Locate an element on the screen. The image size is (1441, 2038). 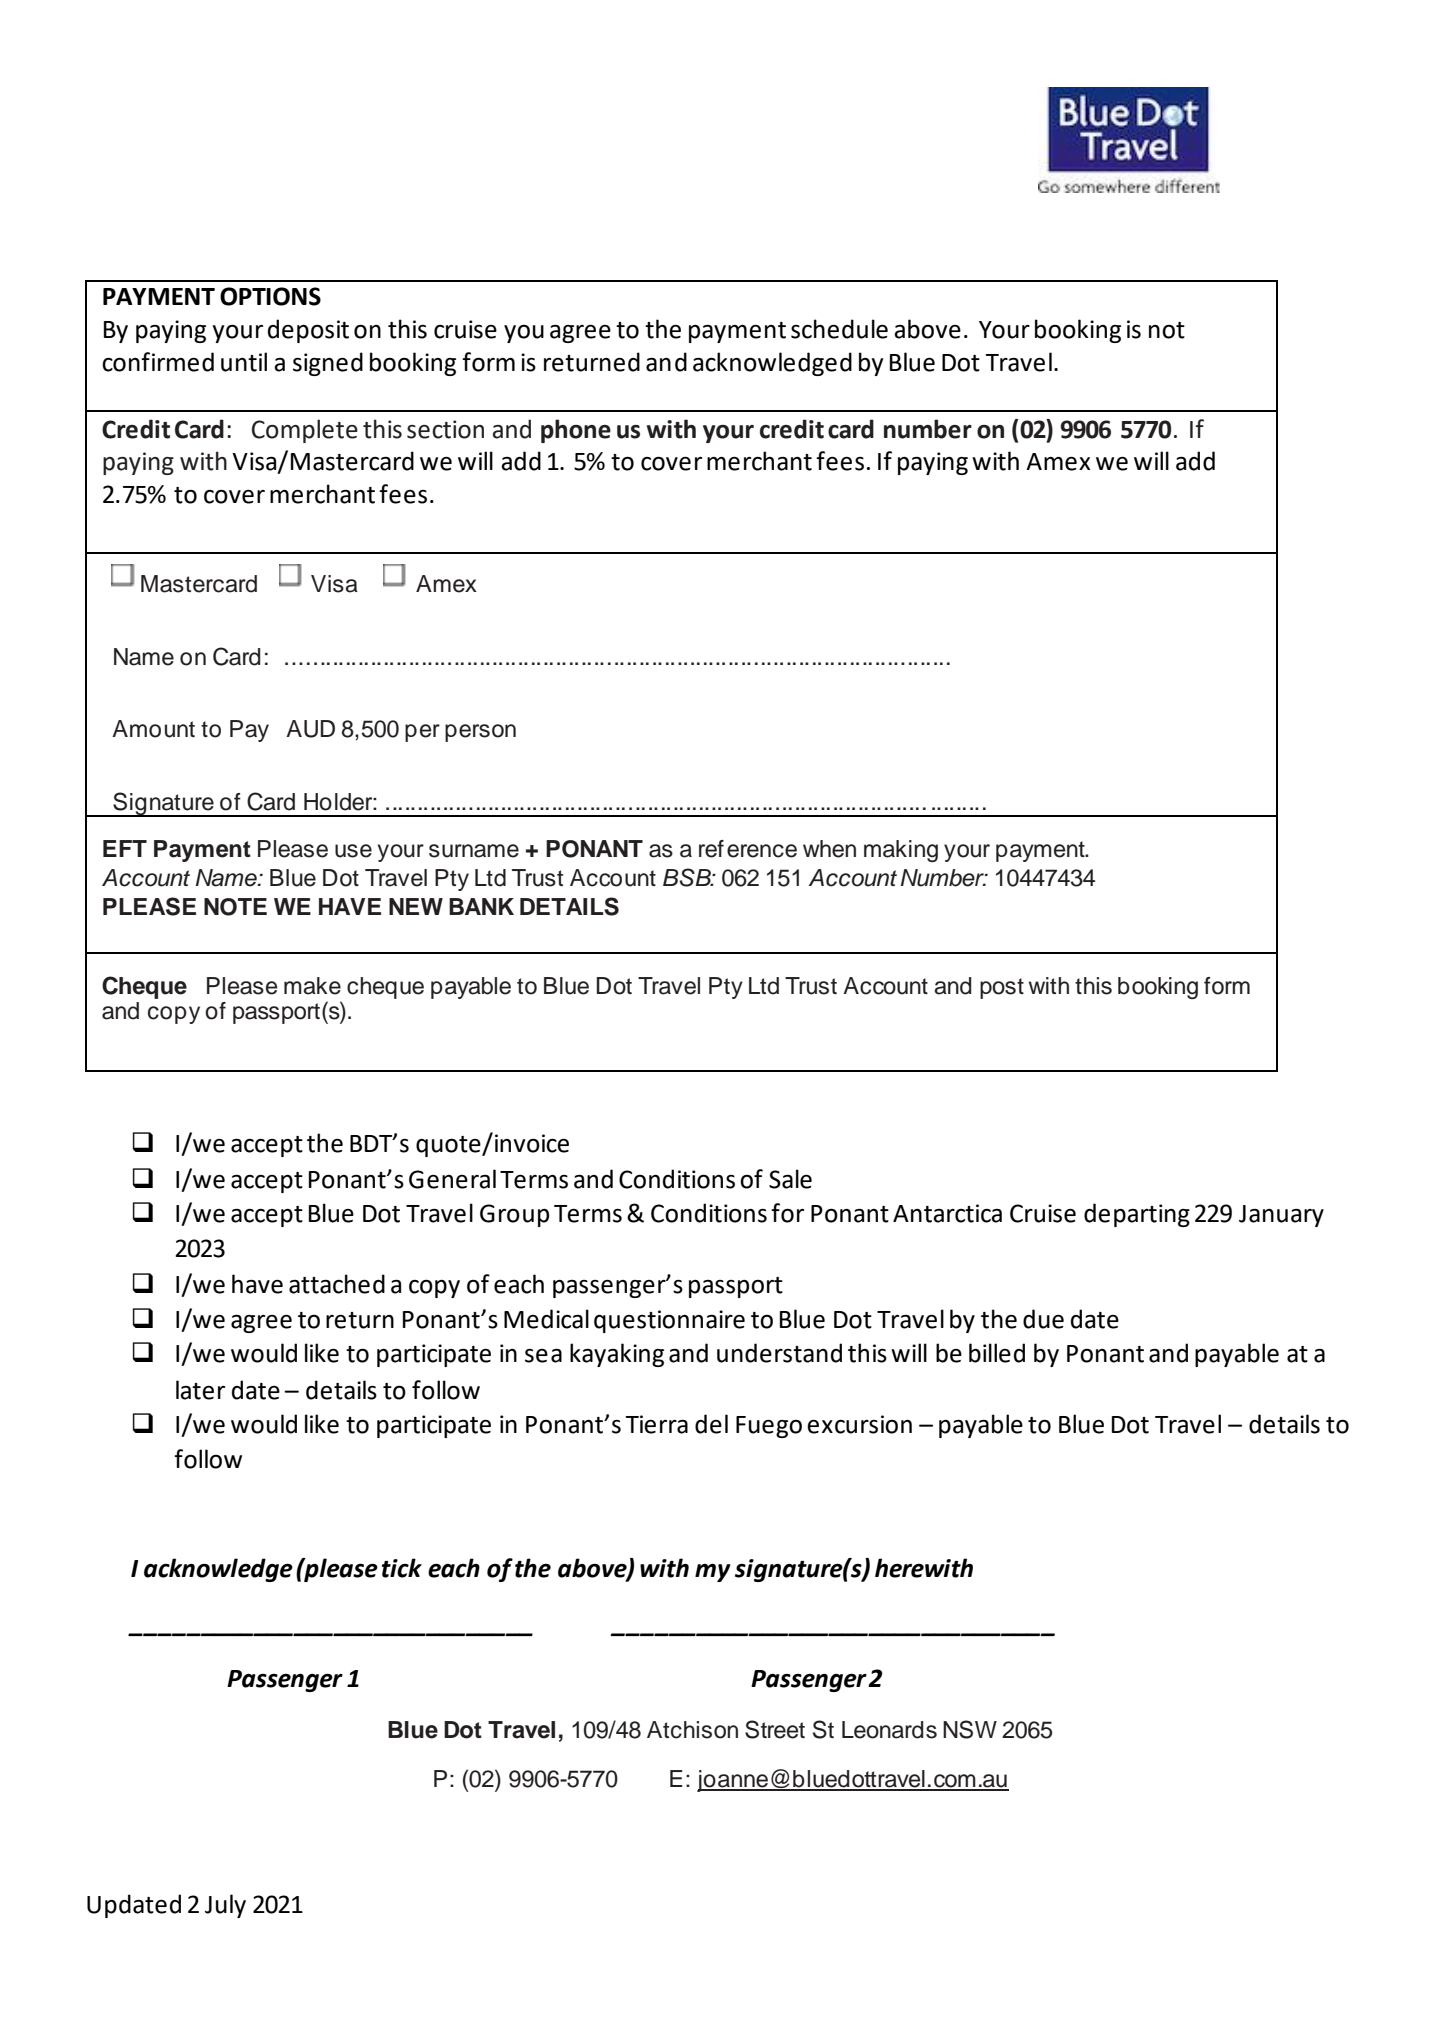
questionnaire is located at coordinates (669, 1321).
